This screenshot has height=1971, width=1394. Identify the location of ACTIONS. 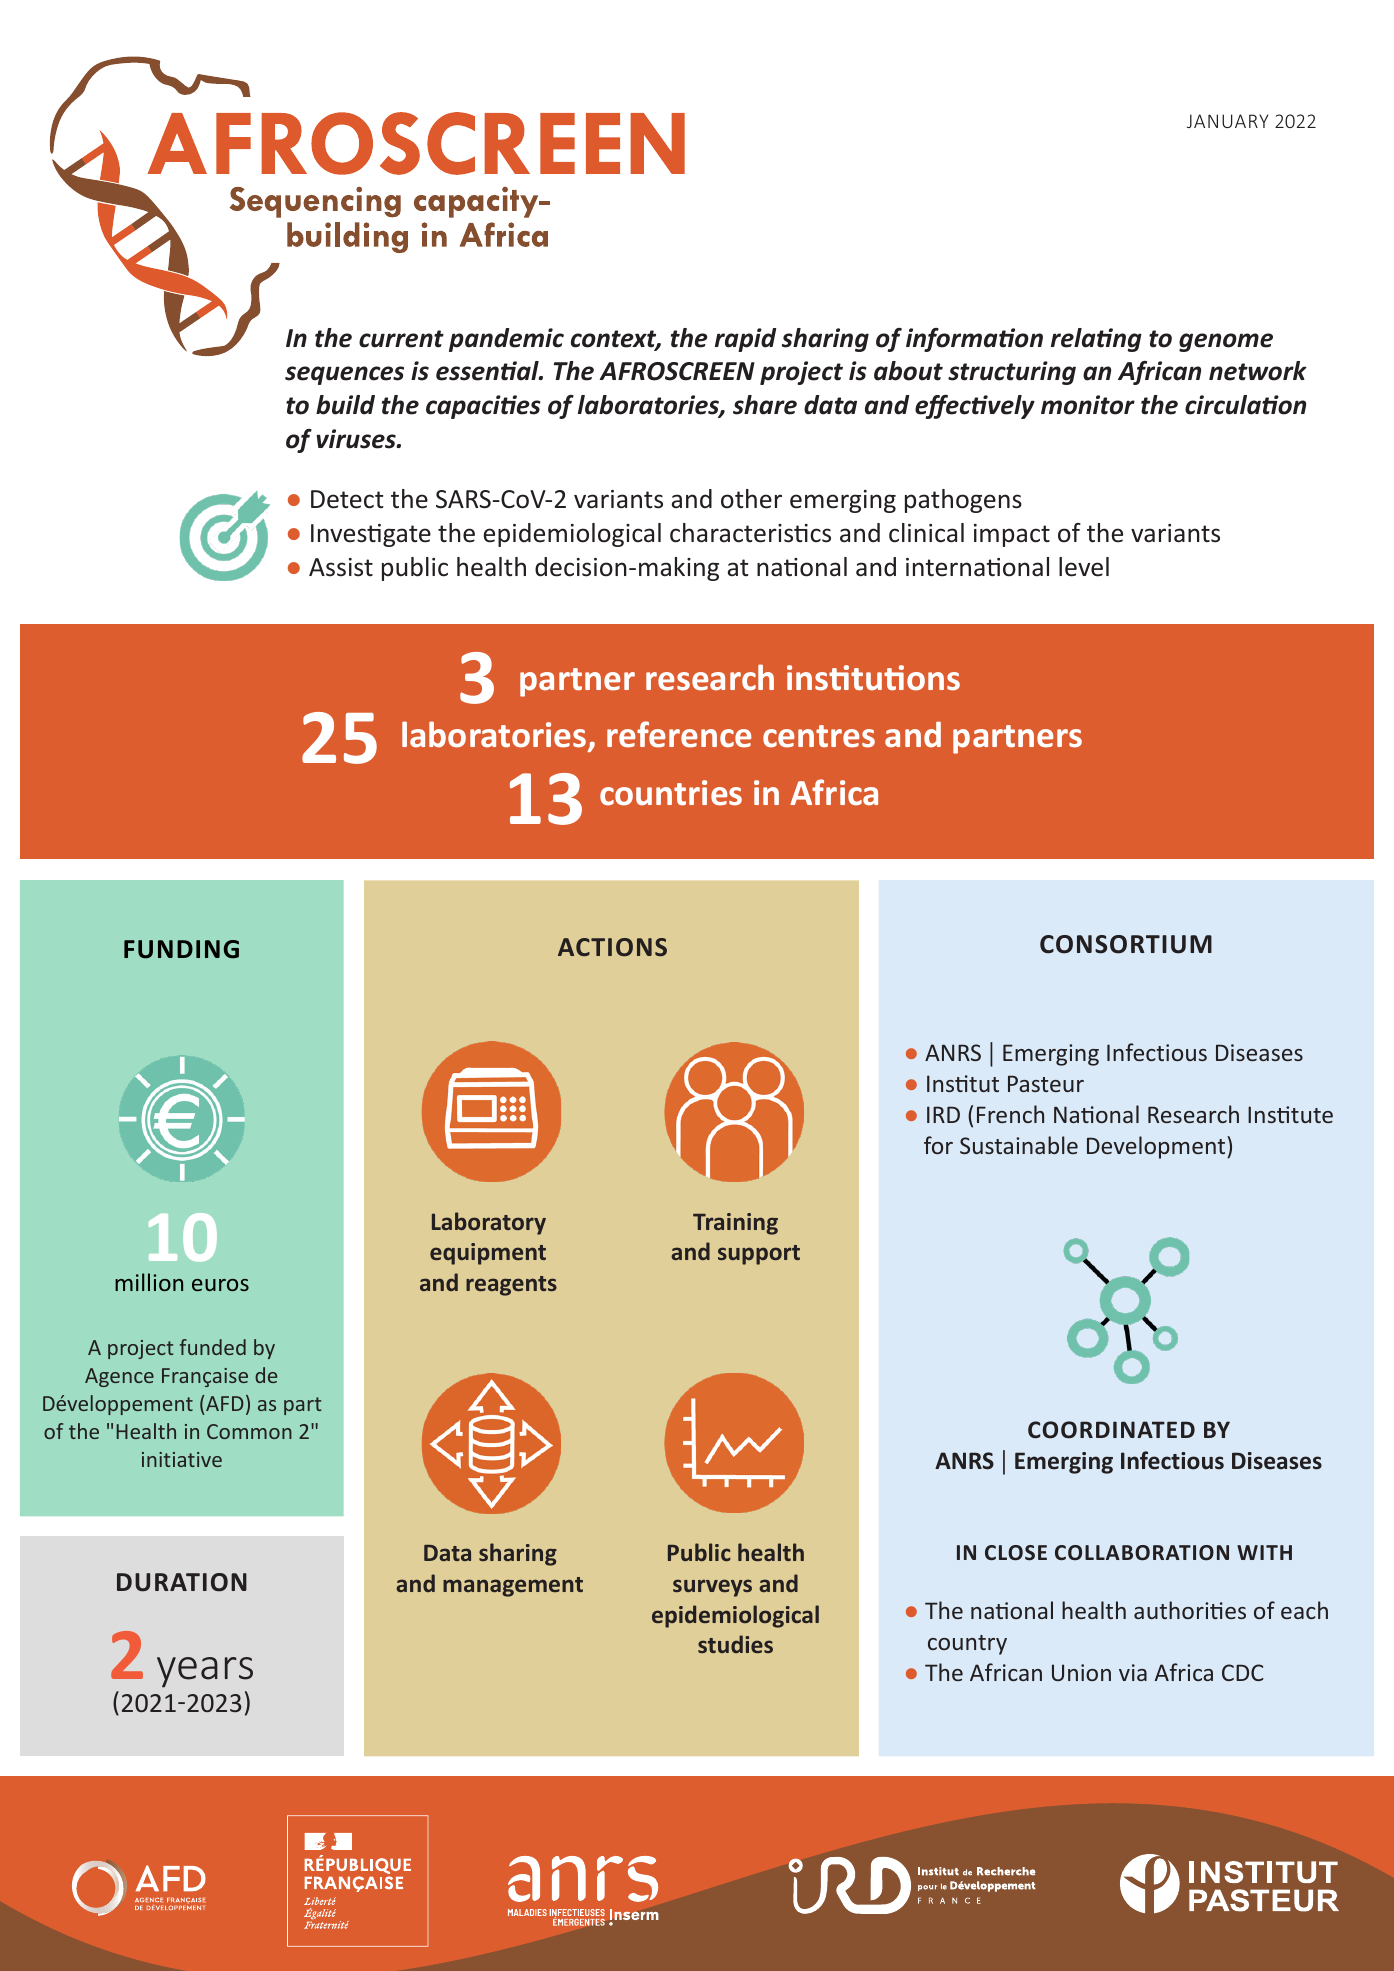
(612, 947).
